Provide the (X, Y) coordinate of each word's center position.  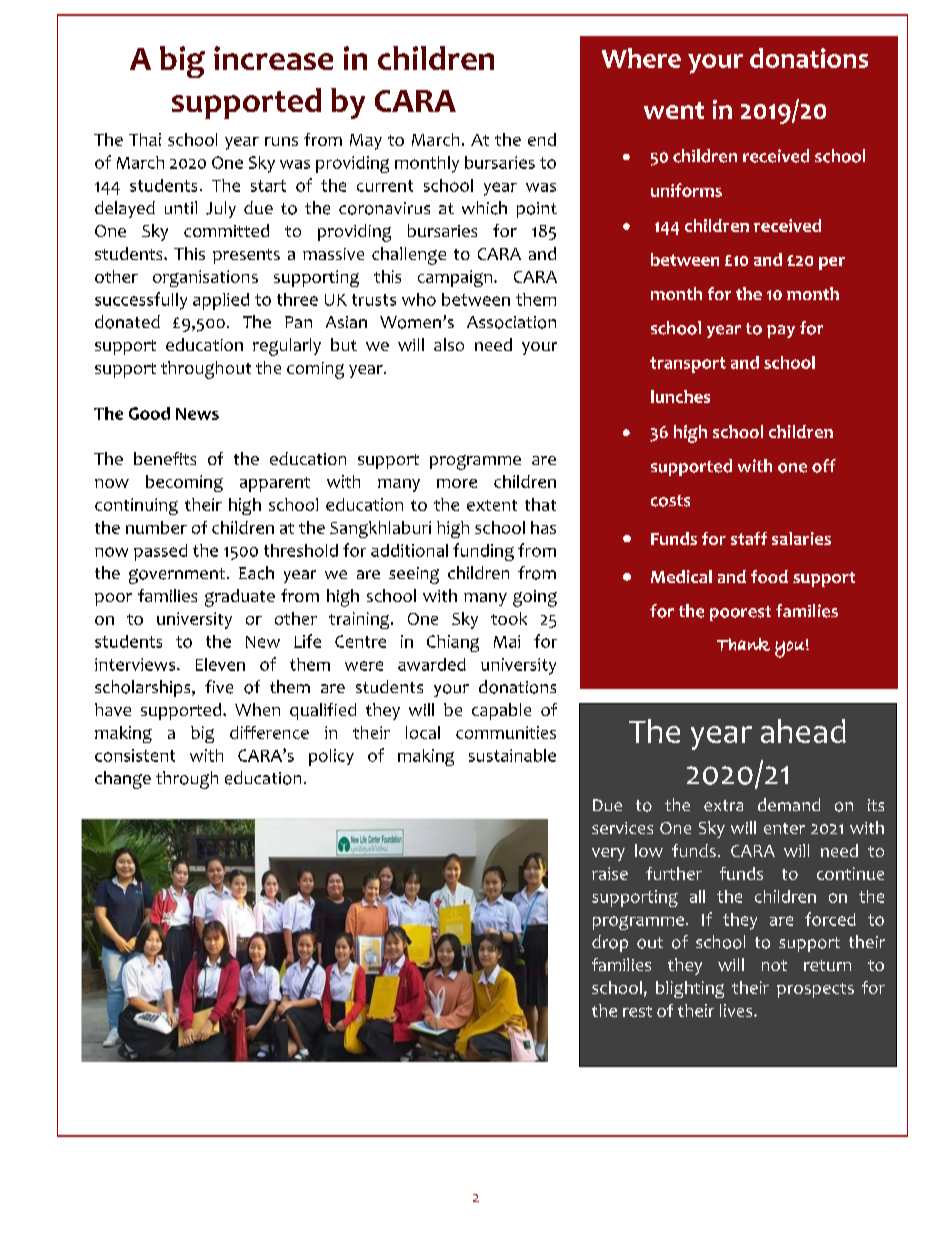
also (449, 344)
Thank (743, 644)
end (542, 139)
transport (688, 365)
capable (501, 711)
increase (273, 58)
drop (610, 943)
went (674, 110)
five (219, 687)
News (197, 414)
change (123, 780)
